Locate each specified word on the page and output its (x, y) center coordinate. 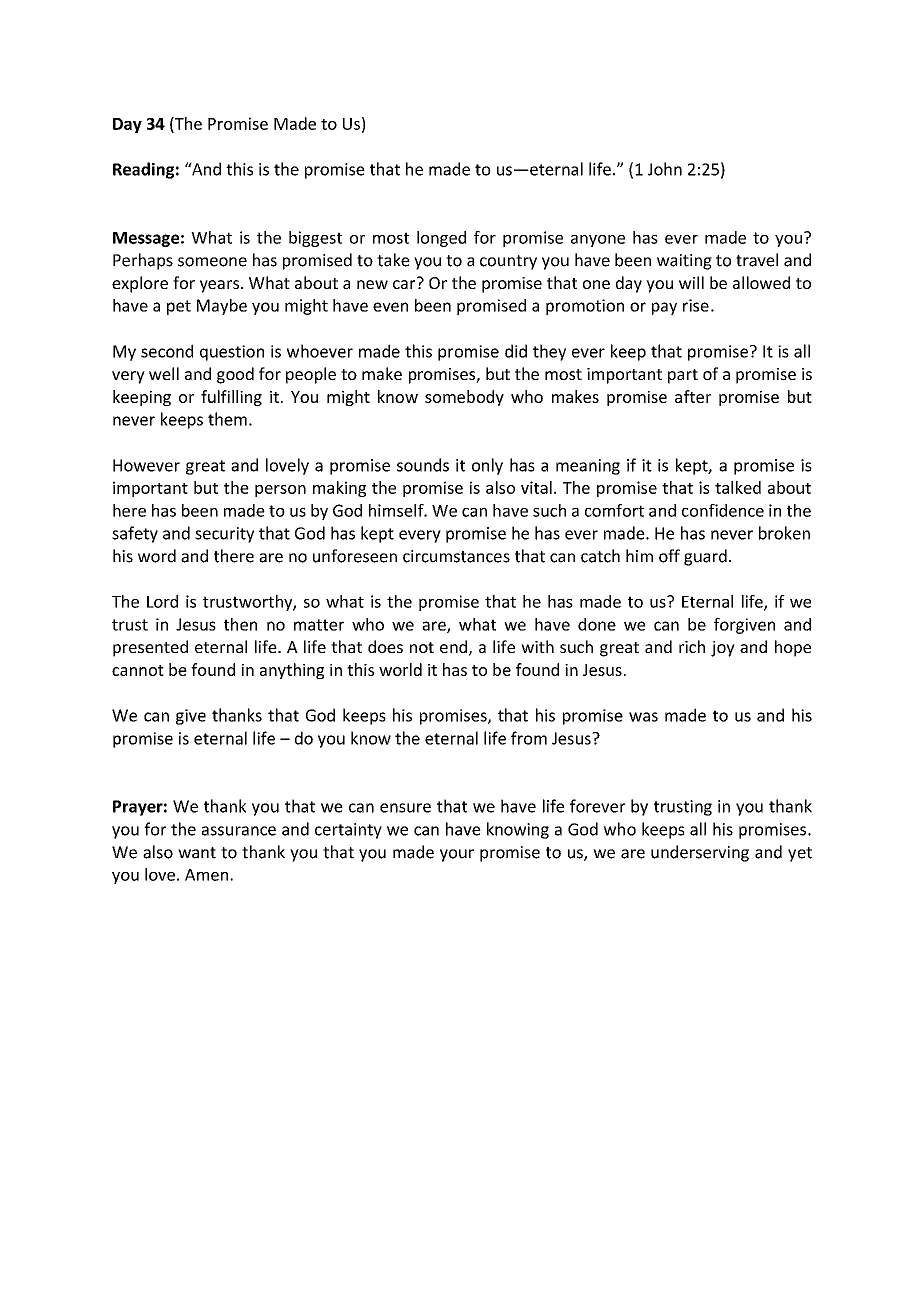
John (665, 169)
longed (441, 239)
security (224, 535)
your (457, 855)
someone (212, 262)
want (197, 853)
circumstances (456, 556)
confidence (723, 510)
